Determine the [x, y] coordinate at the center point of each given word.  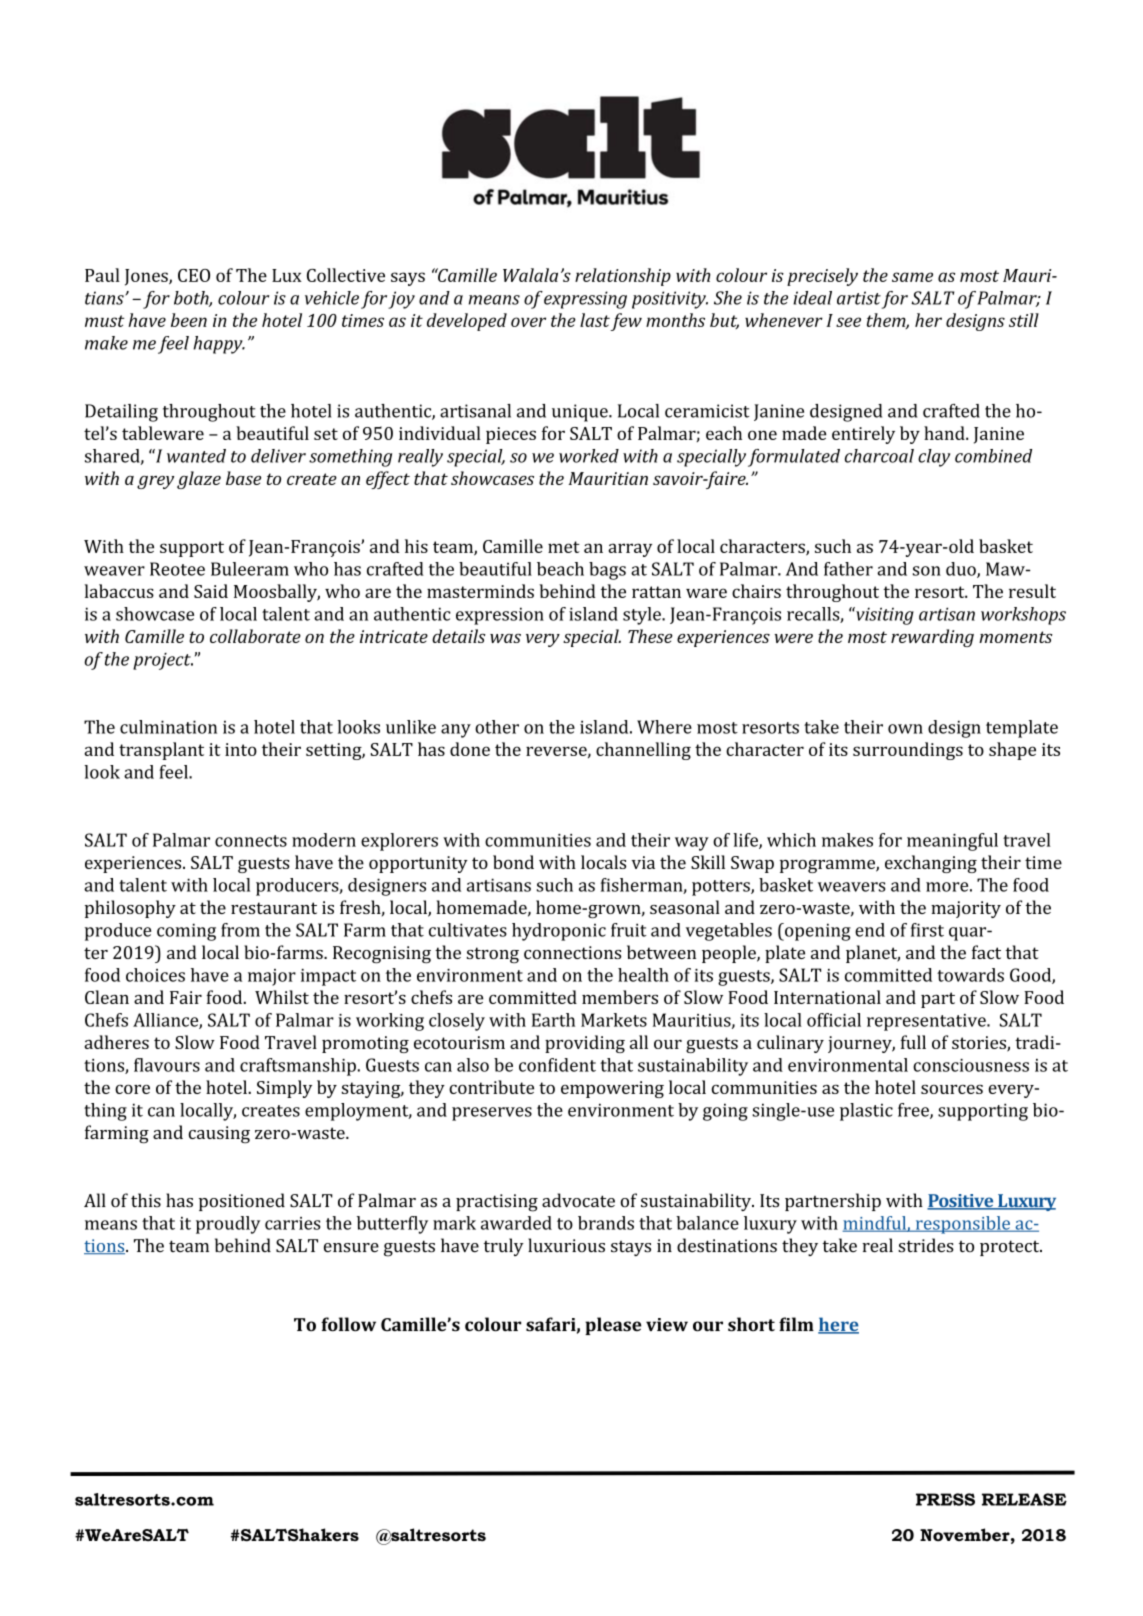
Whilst [282, 997]
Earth [553, 1020]
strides [926, 1245]
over [528, 322]
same [912, 277]
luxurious [566, 1245]
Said [211, 591]
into [241, 749]
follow [348, 1324]
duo [962, 570]
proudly [228, 1225]
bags [607, 571]
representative [927, 1022]
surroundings [908, 751]
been [189, 320]
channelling [643, 751]
